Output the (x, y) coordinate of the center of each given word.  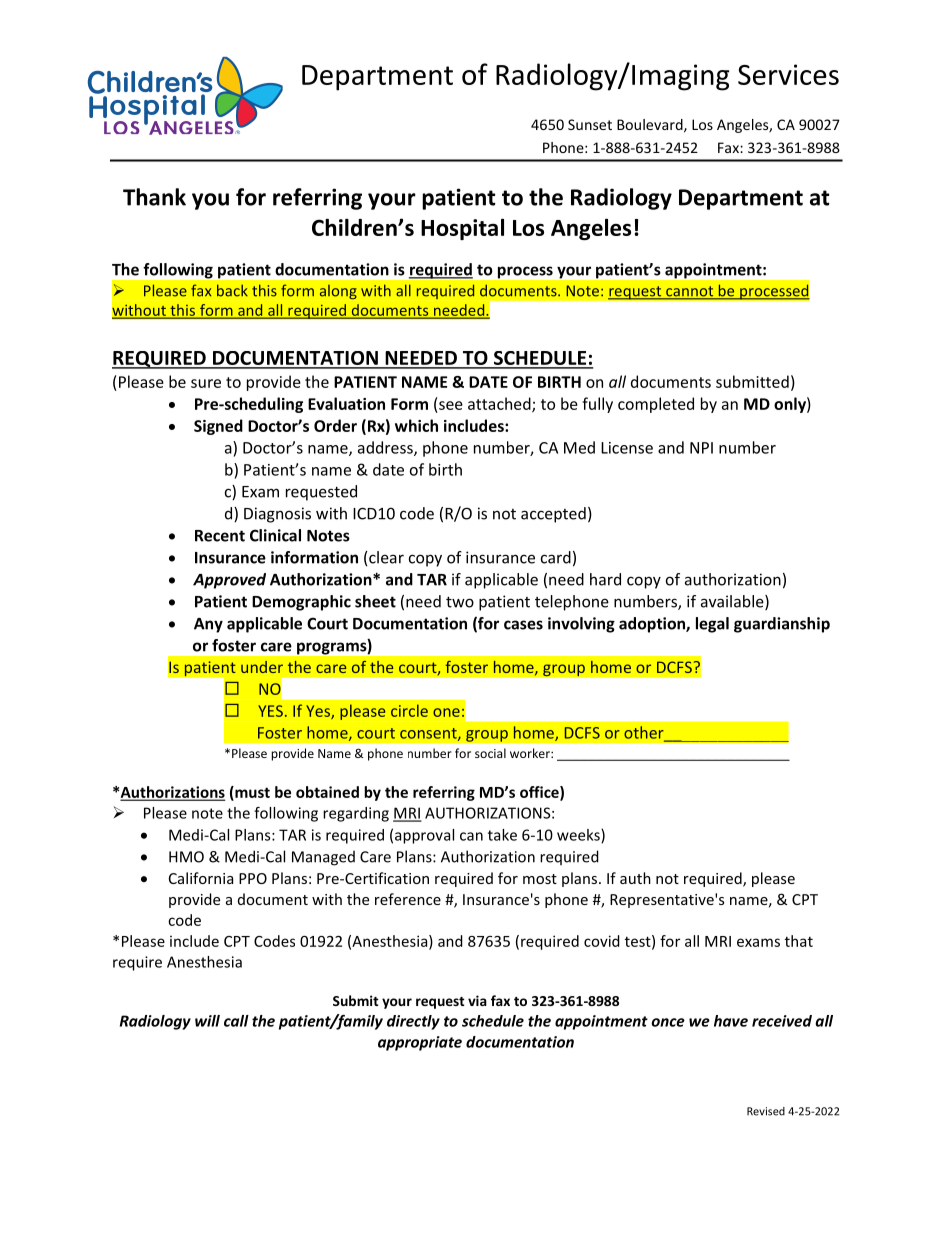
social (490, 753)
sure (206, 383)
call (236, 1021)
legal (712, 625)
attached (500, 404)
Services (788, 74)
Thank (154, 197)
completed (656, 405)
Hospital (462, 229)
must (251, 793)
